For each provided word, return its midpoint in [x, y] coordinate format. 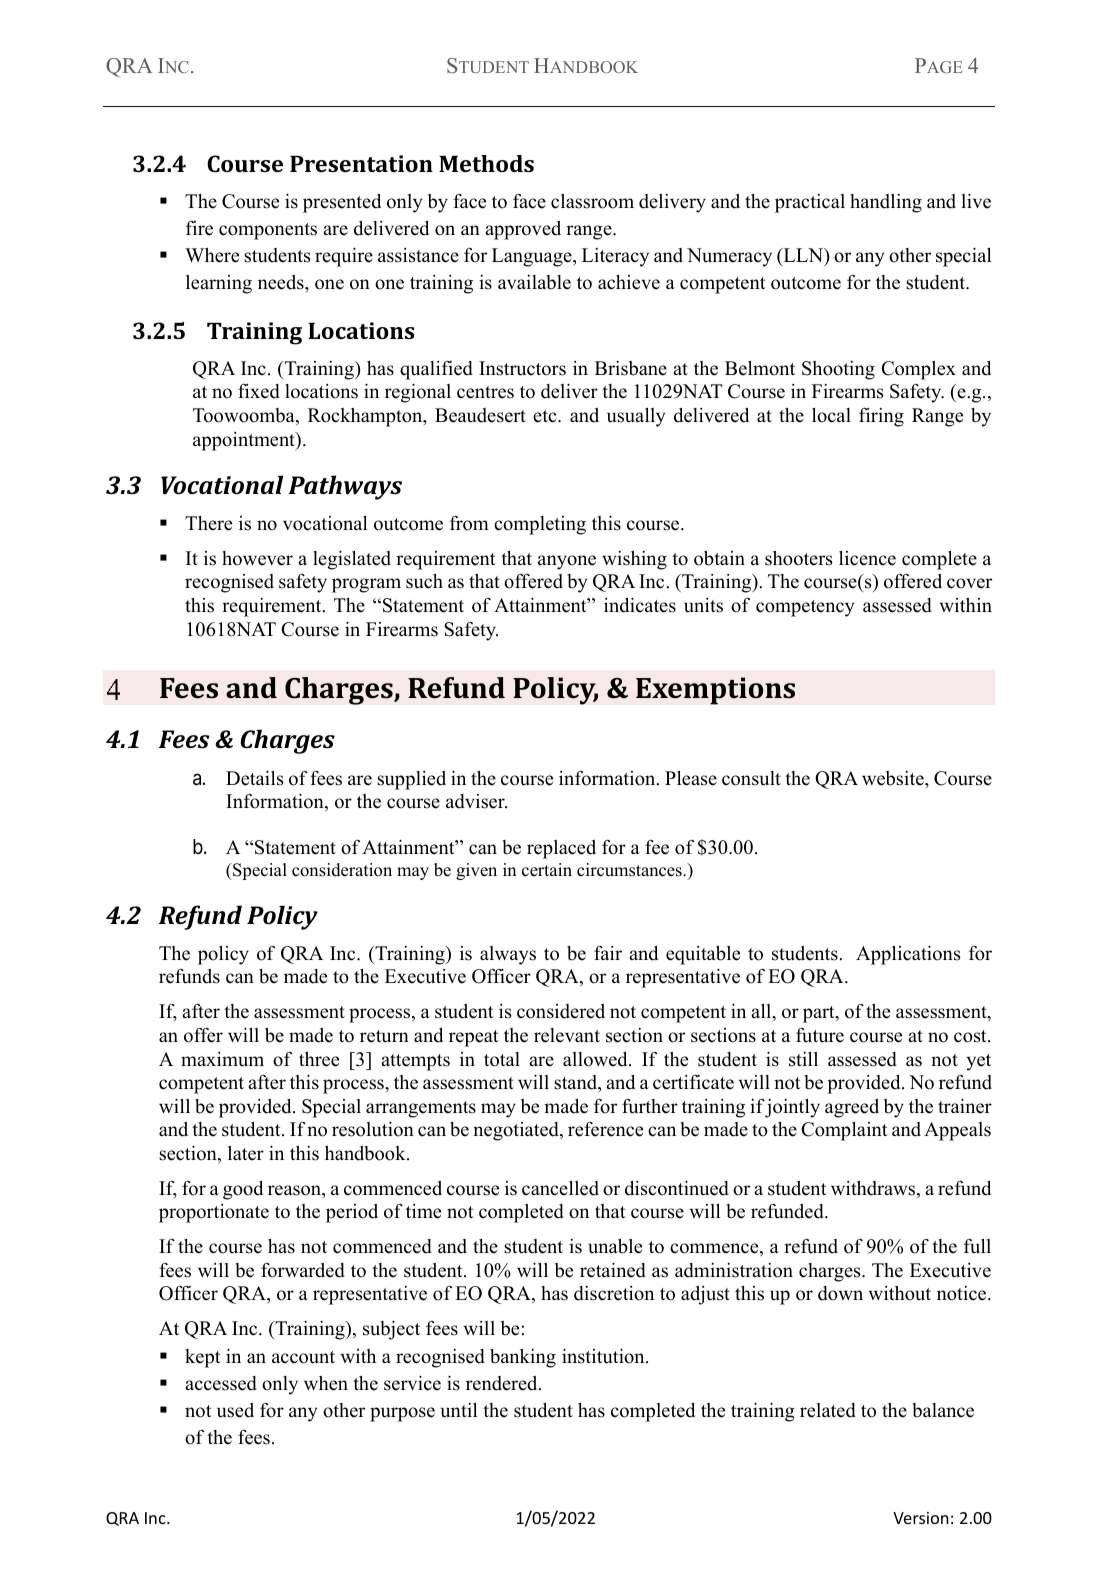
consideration [342, 870]
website [894, 778]
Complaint [844, 1131]
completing [540, 525]
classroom [592, 201]
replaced [561, 849]
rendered [503, 1383]
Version [921, 1518]
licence [867, 558]
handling [886, 203]
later [246, 1153]
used [235, 1410]
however [257, 558]
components [268, 231]
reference [605, 1129]
